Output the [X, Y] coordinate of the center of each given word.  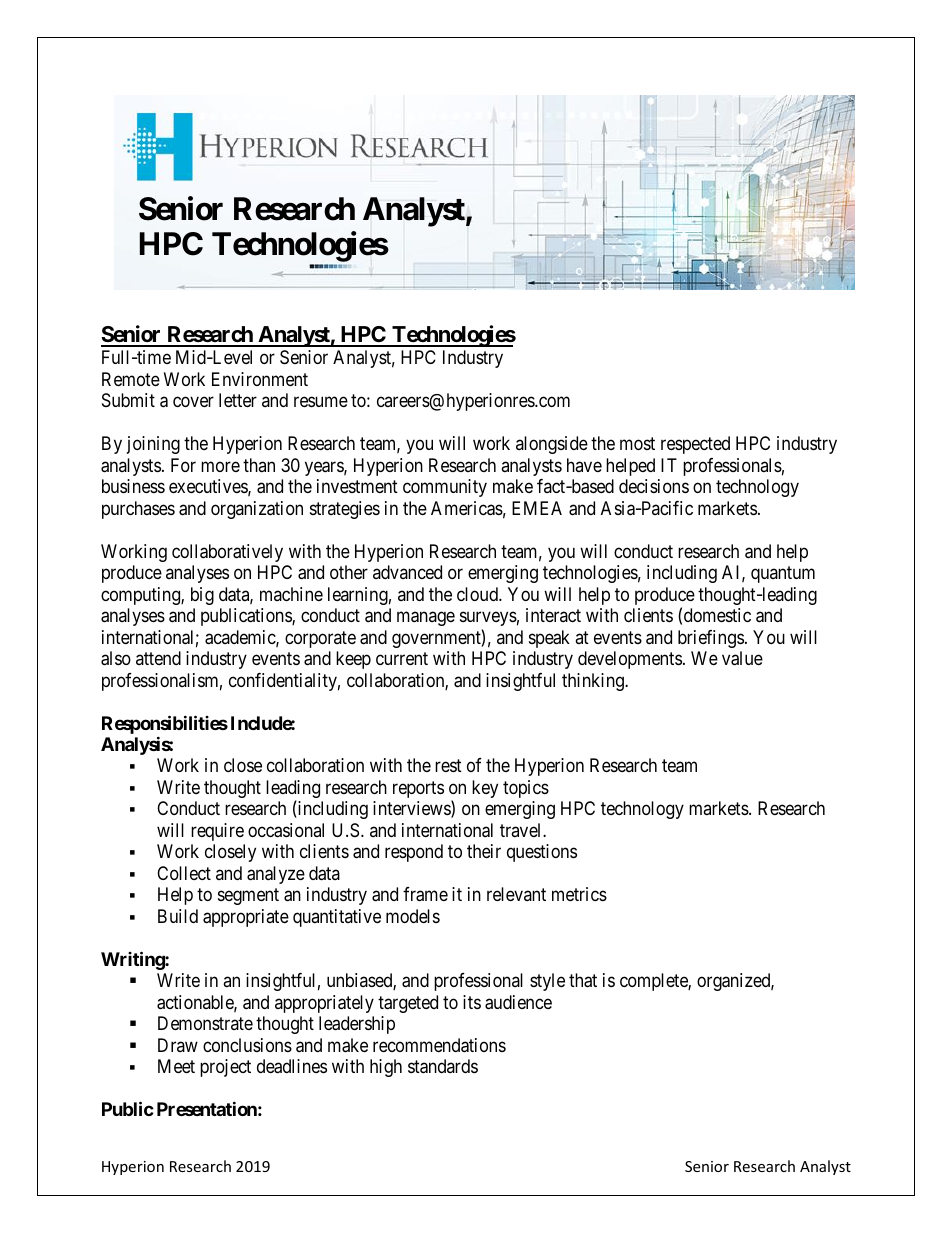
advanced [407, 572]
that [583, 980]
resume [321, 402]
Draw [178, 1045]
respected [695, 445]
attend [158, 658]
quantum [783, 574]
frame [425, 894]
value [742, 658]
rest [448, 766]
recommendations [439, 1045]
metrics [579, 894]
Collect [184, 873]
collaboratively [227, 553]
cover [193, 402]
